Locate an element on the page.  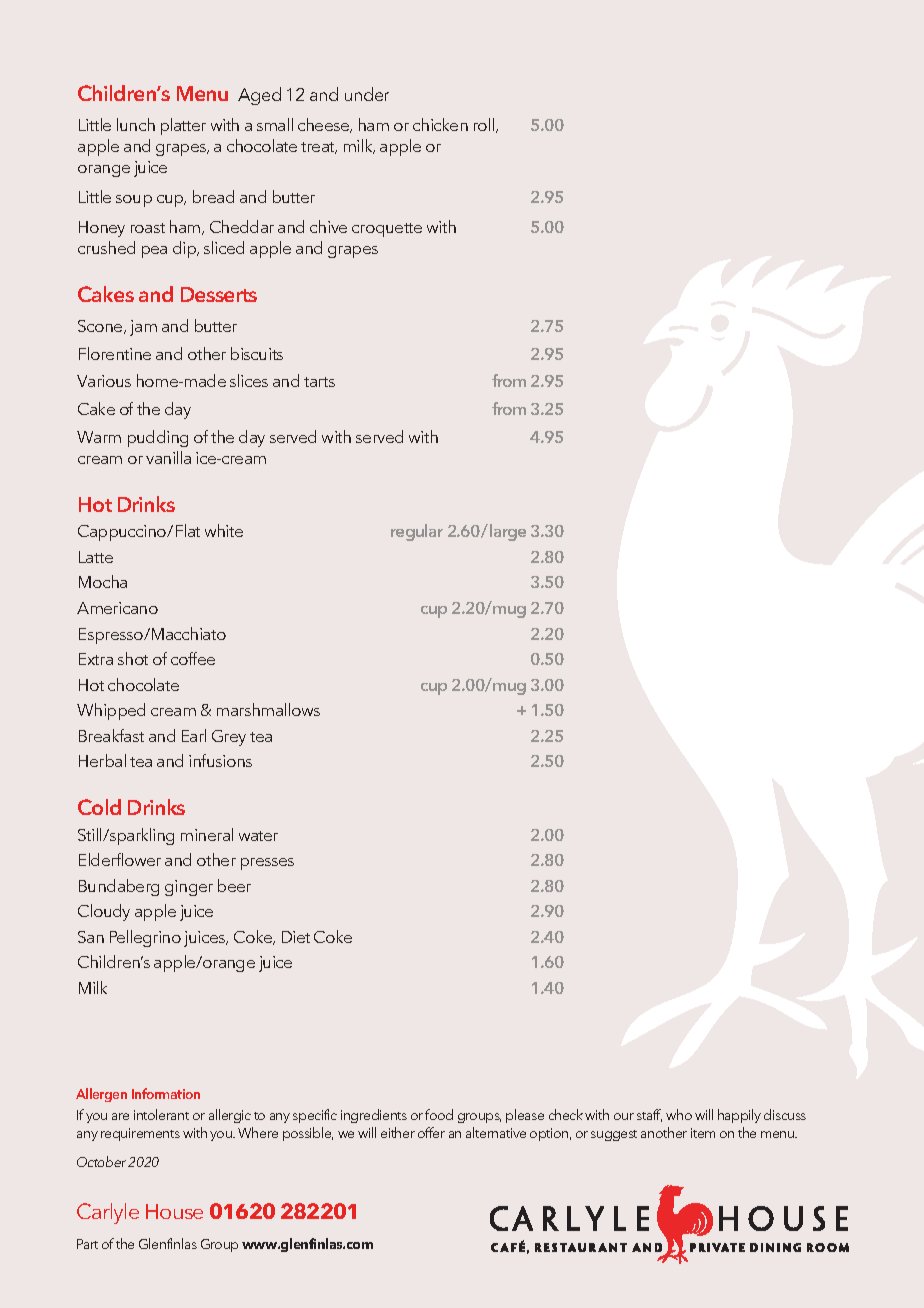
chicken is located at coordinates (440, 124).
